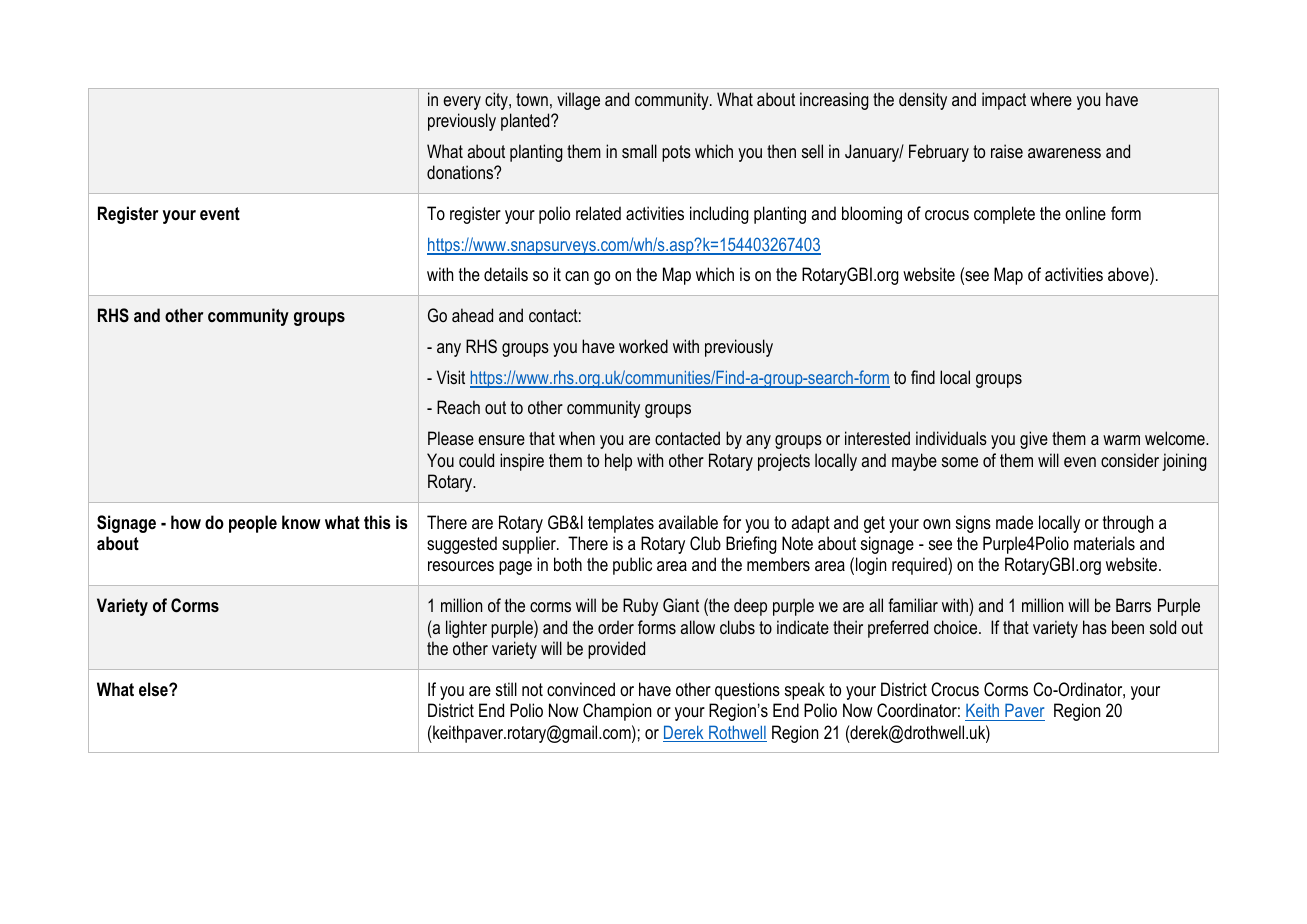 Image resolution: width=1307 pixels, height=924 pixels. Describe the element at coordinates (643, 346) in the image. I see `worked` at that location.
